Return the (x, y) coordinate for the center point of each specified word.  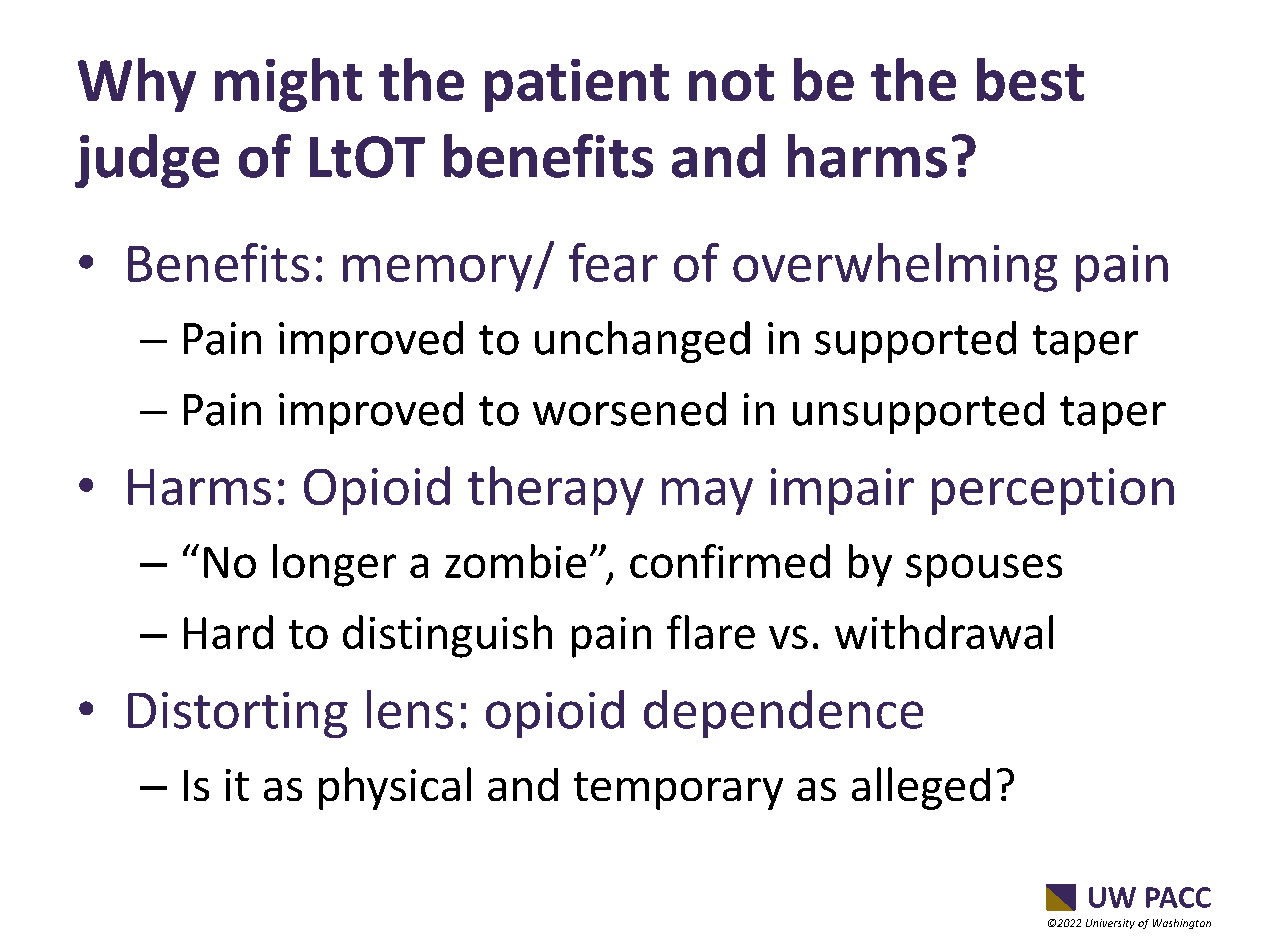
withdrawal (944, 632)
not (731, 82)
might (288, 85)
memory (439, 273)
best (1030, 79)
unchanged (642, 342)
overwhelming (895, 267)
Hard (228, 632)
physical (395, 788)
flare (711, 632)
